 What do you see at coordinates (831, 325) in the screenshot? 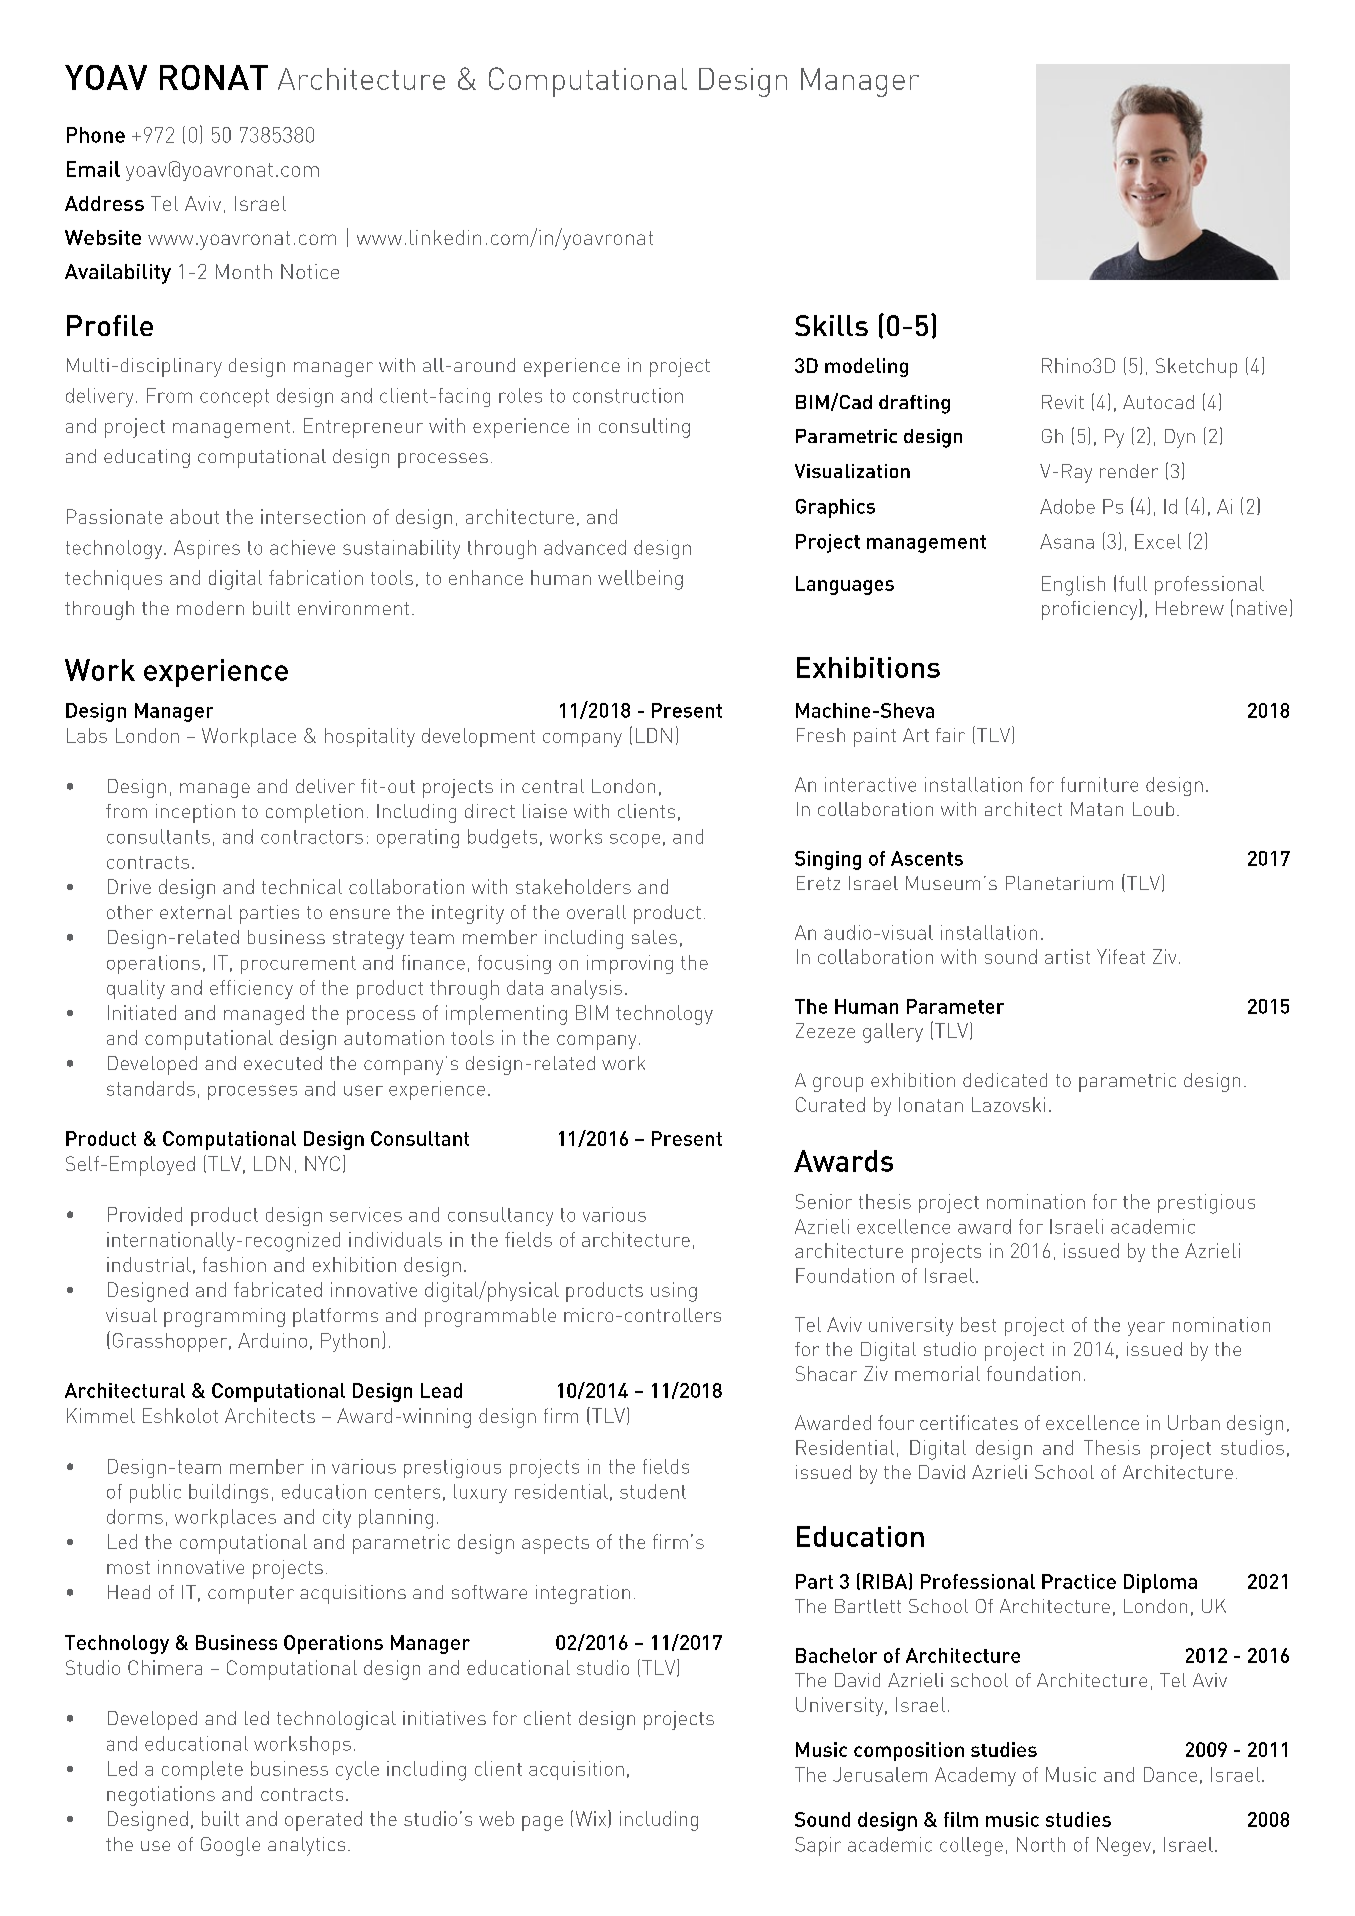
I see `Skills` at bounding box center [831, 325].
